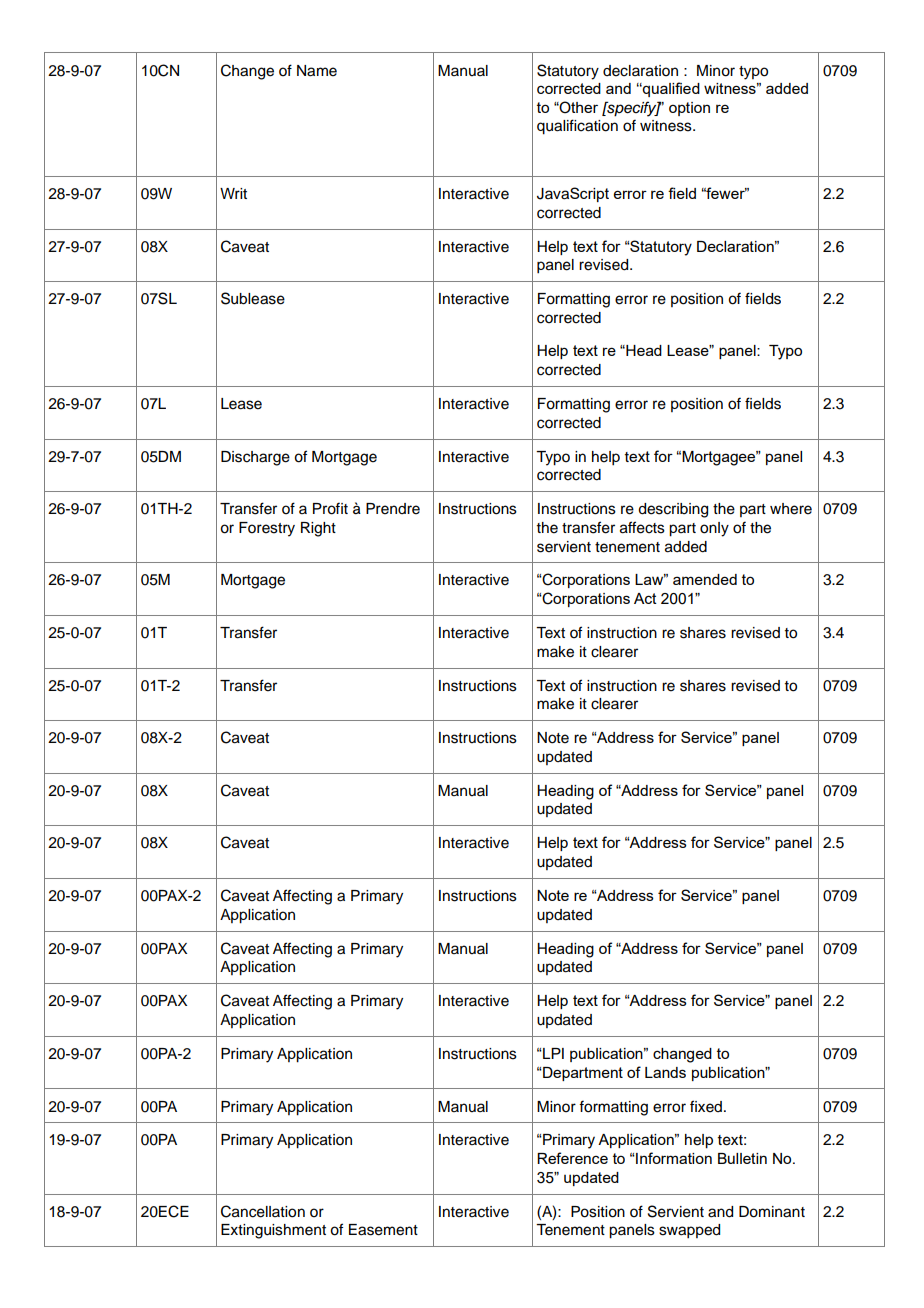  What do you see at coordinates (665, 1072) in the screenshot?
I see `Lands` at bounding box center [665, 1072].
